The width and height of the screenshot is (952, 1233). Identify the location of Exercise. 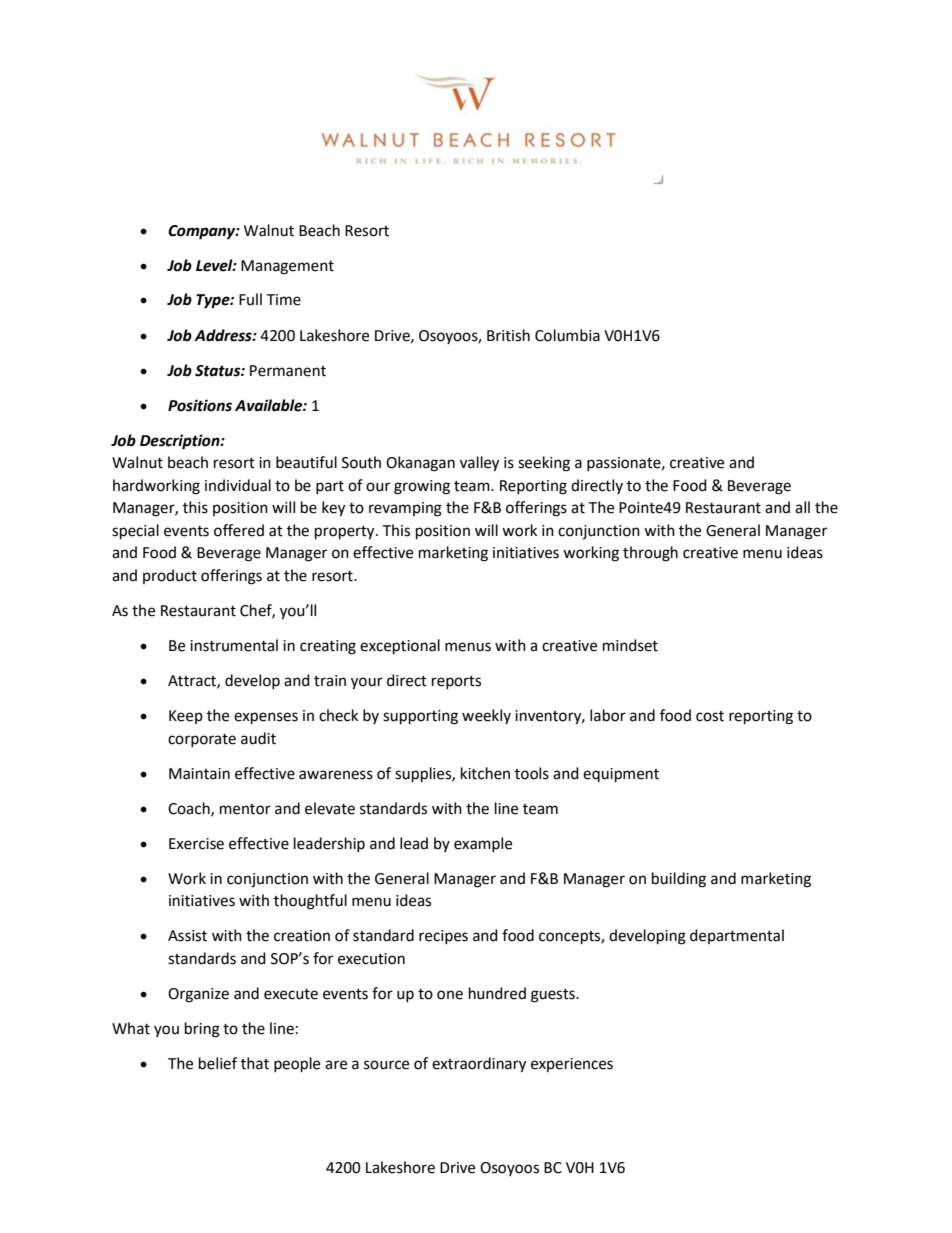
(196, 844).
